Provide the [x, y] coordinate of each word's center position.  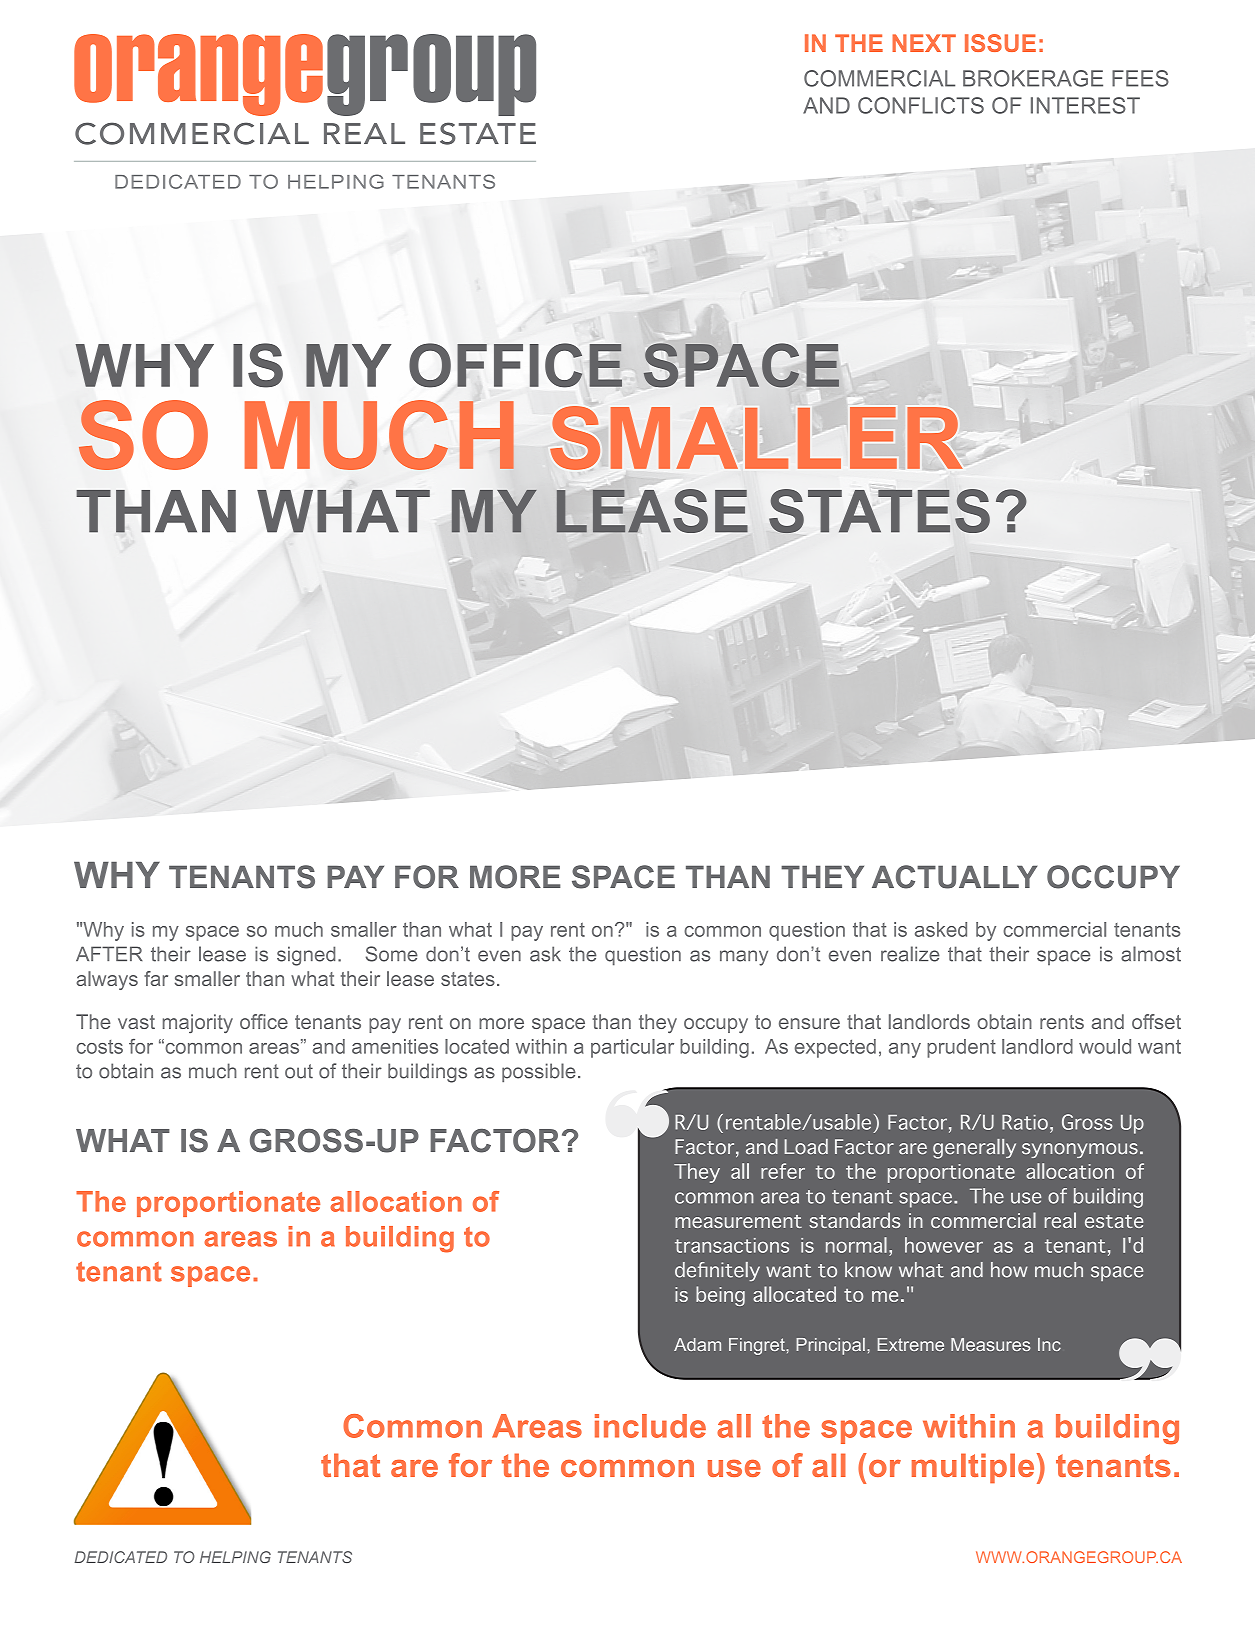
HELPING [235, 1557]
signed [306, 956]
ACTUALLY [954, 877]
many [744, 958]
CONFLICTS [921, 105]
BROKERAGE [1033, 78]
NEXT [924, 43]
